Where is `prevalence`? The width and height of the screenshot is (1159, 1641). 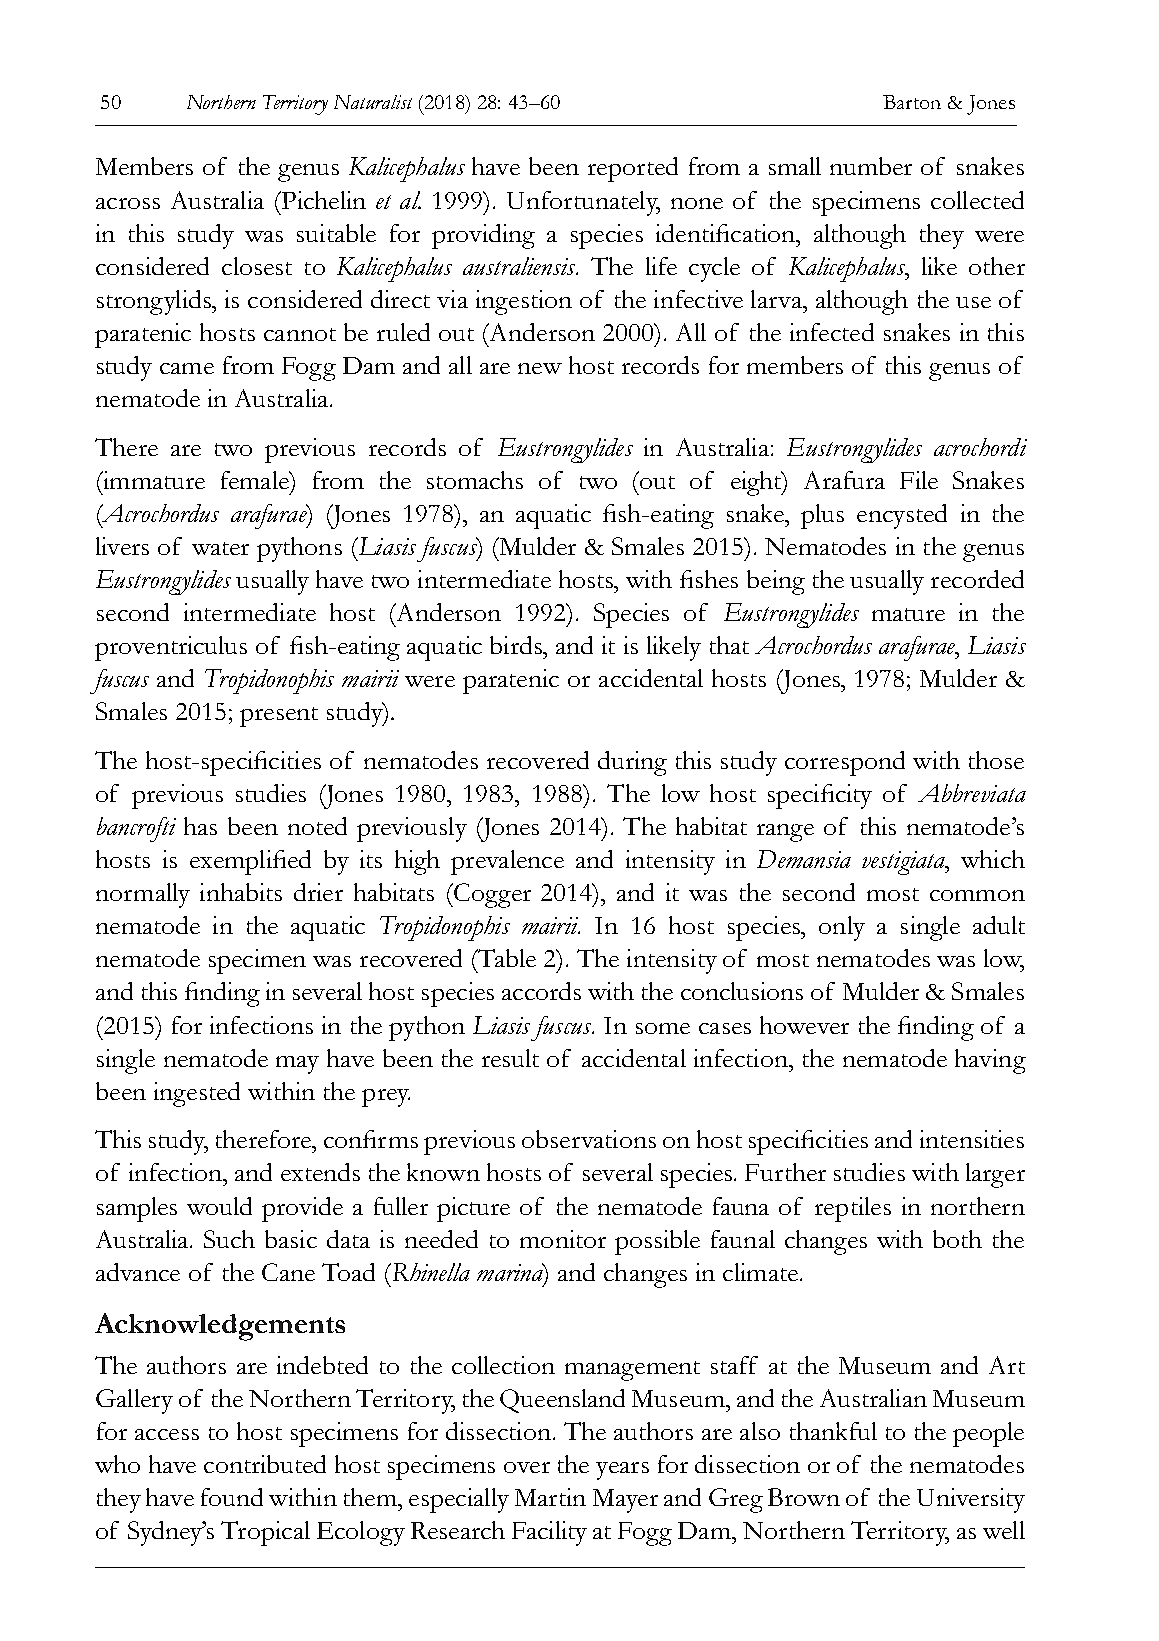 prevalence is located at coordinates (507, 862).
